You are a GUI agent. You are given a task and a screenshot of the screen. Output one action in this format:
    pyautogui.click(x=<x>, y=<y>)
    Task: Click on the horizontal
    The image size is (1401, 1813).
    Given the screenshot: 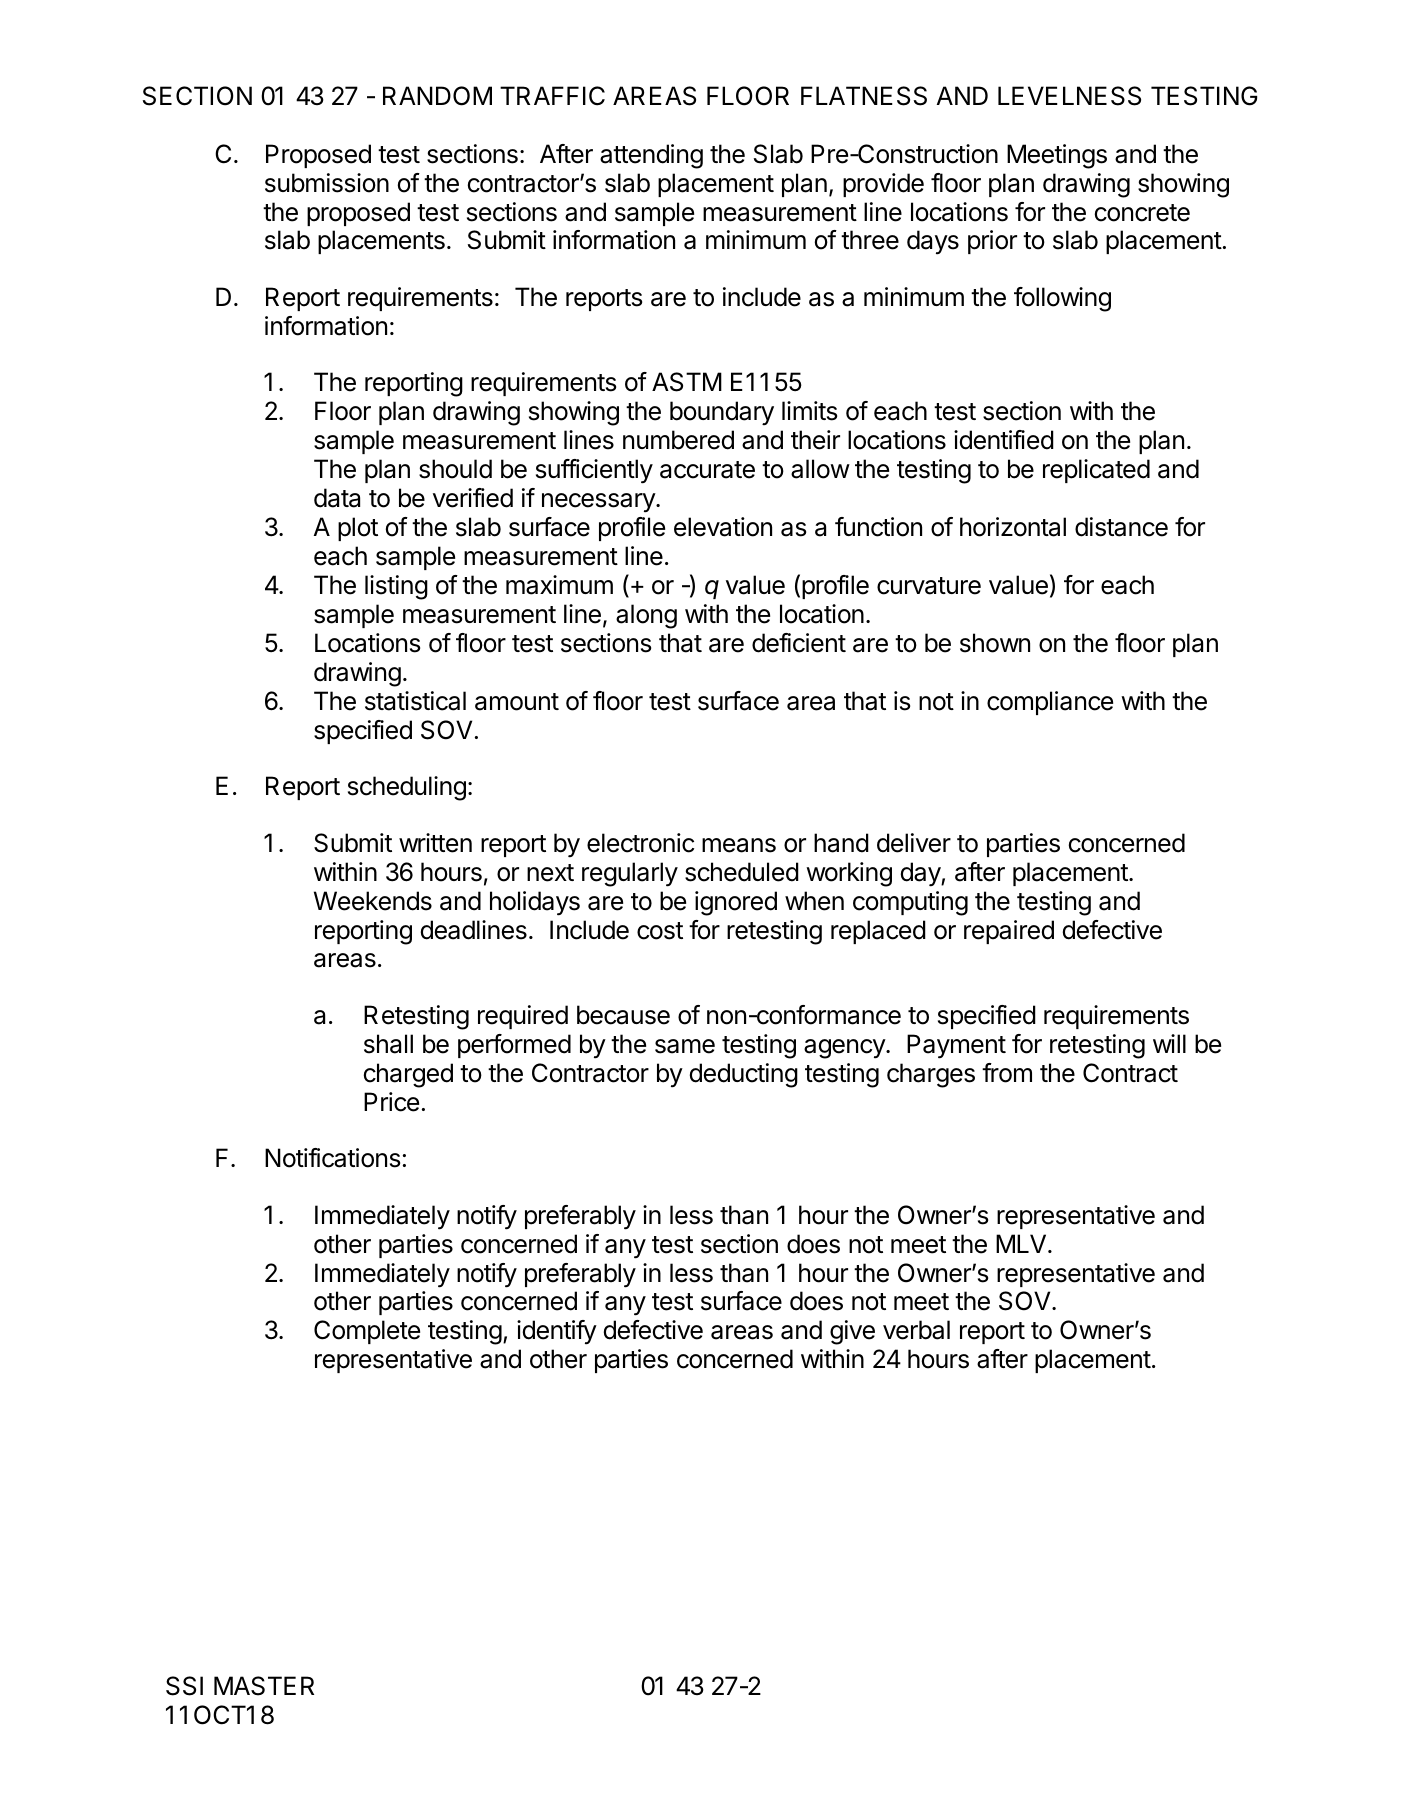 What is the action you would take?
    pyautogui.click(x=1013, y=527)
